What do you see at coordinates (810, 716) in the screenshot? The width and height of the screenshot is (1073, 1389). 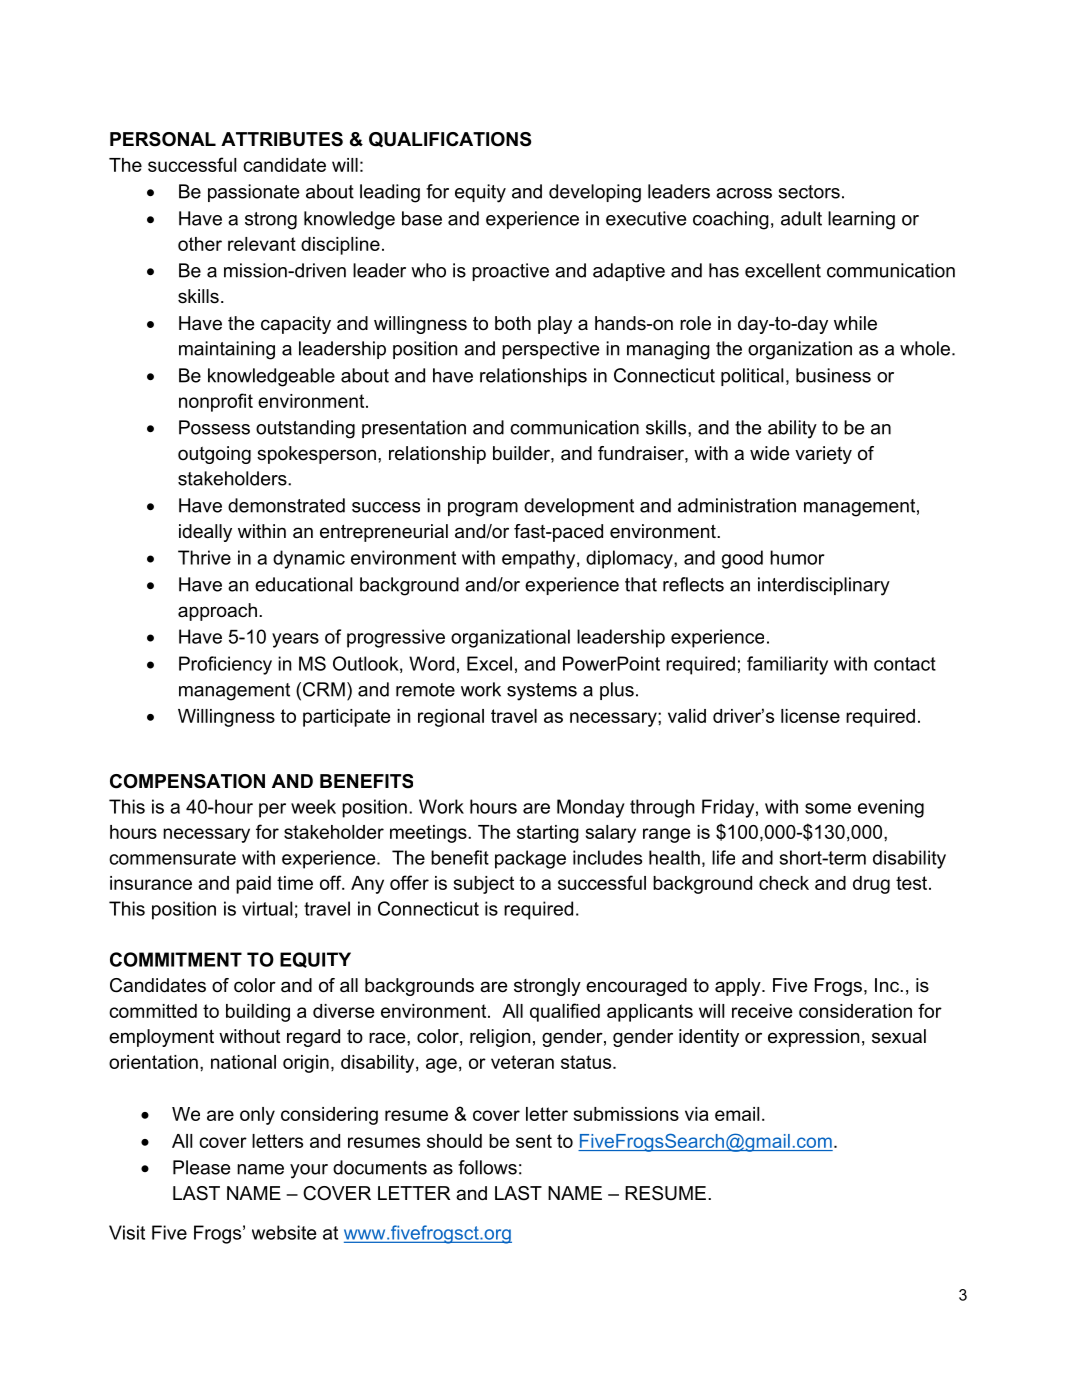 I see `license` at bounding box center [810, 716].
